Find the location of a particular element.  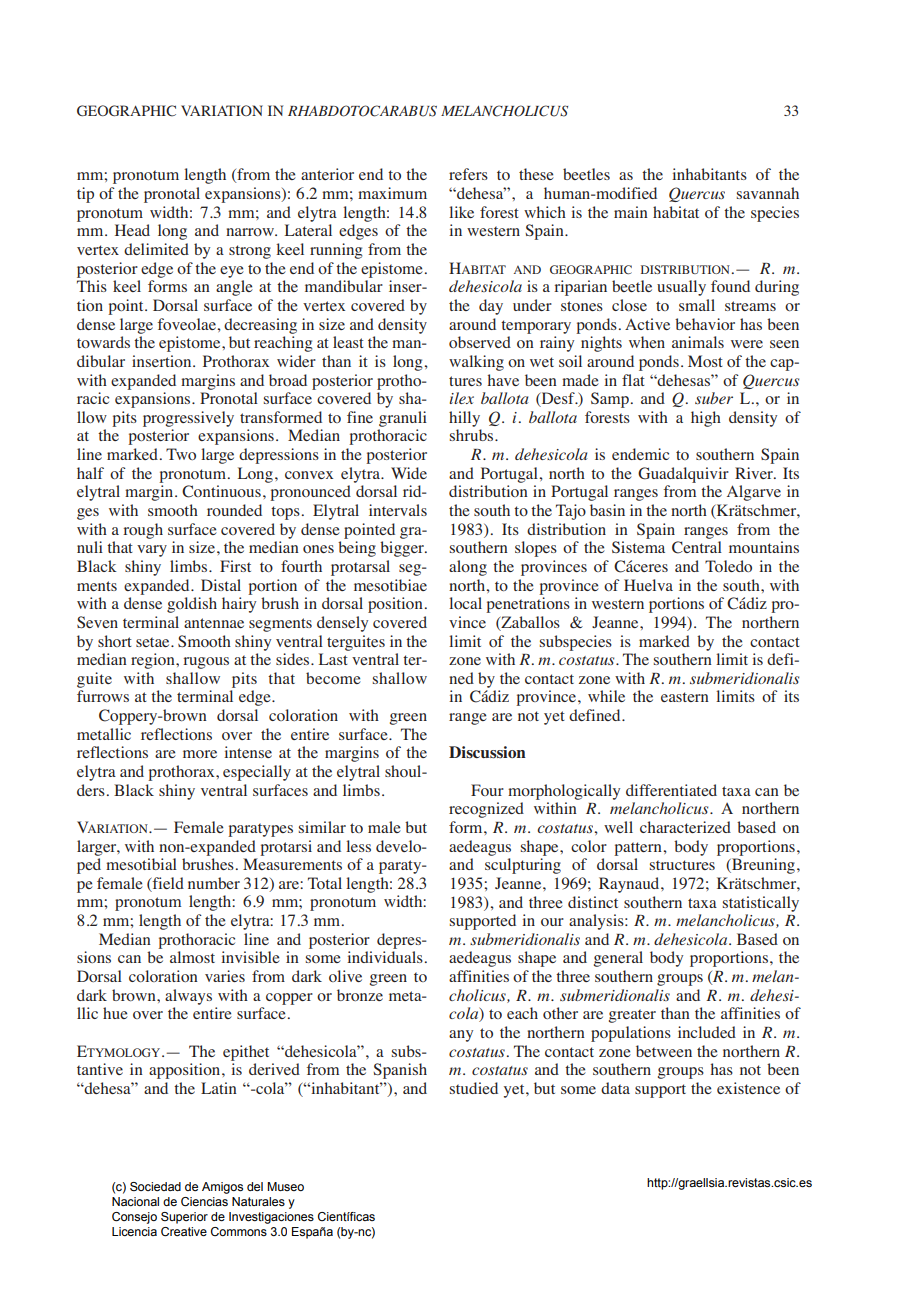

general is located at coordinates (618, 959).
